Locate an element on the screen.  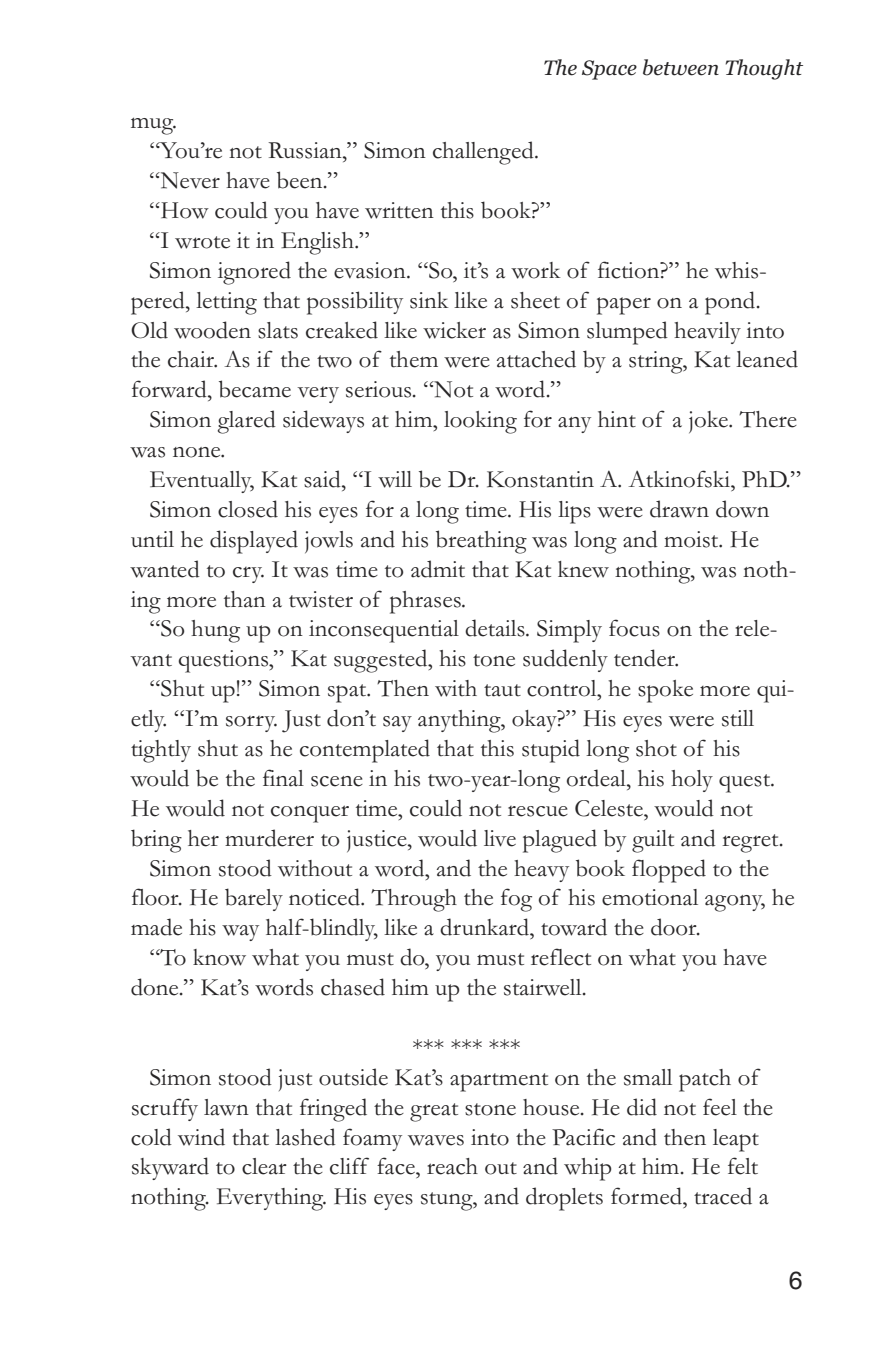
wind is located at coordinates (201, 1137).
